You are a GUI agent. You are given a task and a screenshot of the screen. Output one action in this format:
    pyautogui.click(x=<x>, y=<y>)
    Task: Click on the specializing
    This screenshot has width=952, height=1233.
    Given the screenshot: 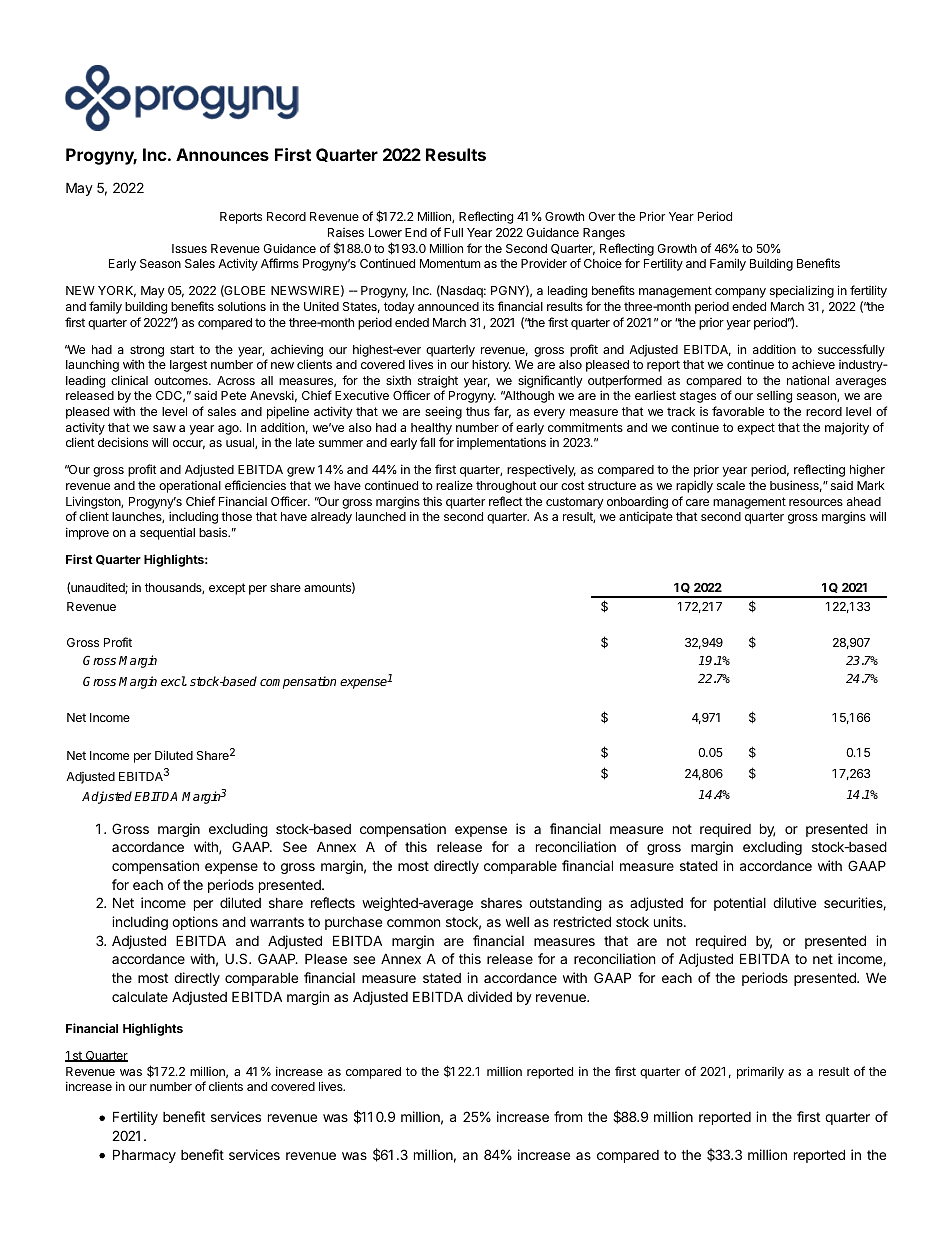 What is the action you would take?
    pyautogui.click(x=802, y=291)
